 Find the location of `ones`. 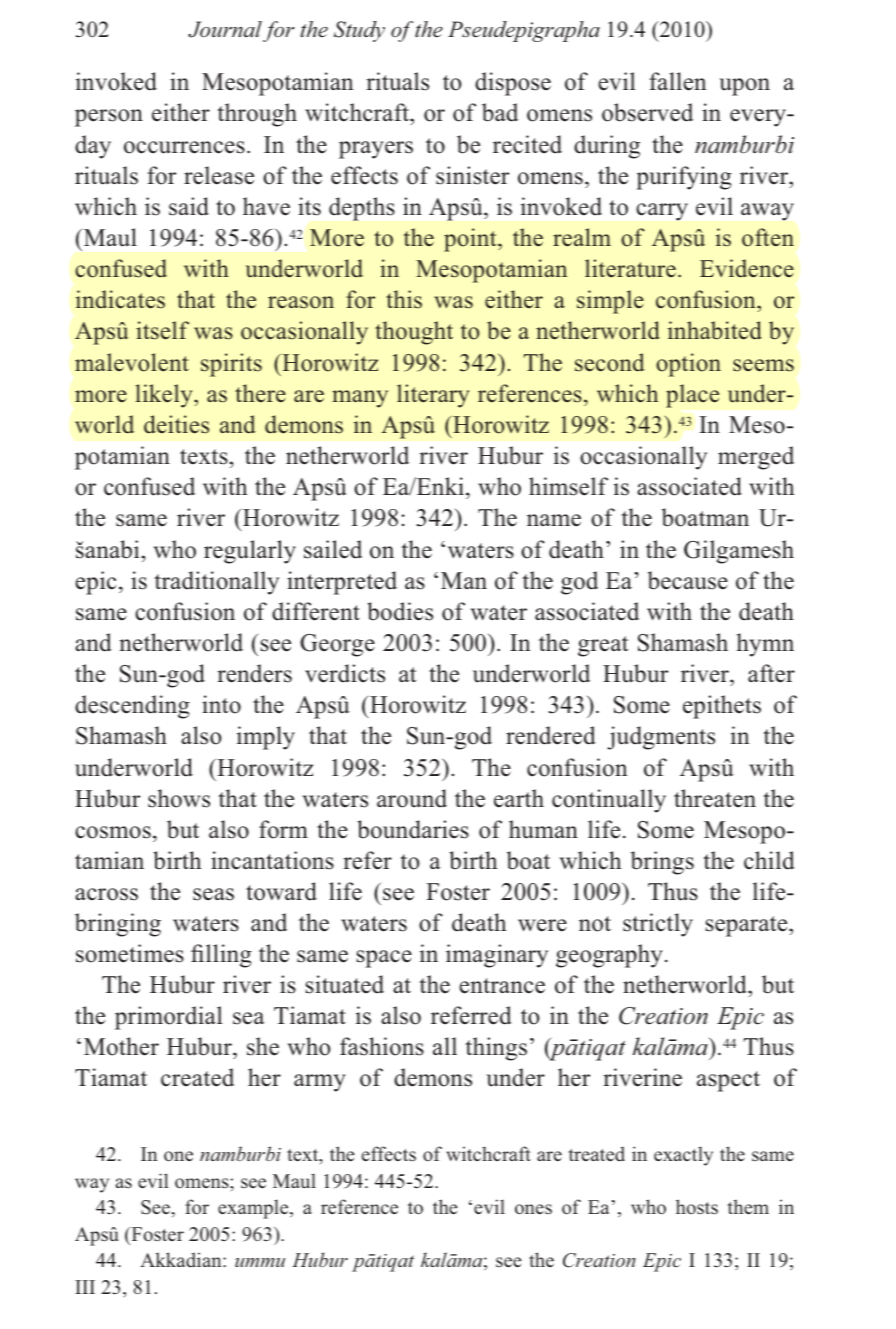

ones is located at coordinates (533, 1209).
